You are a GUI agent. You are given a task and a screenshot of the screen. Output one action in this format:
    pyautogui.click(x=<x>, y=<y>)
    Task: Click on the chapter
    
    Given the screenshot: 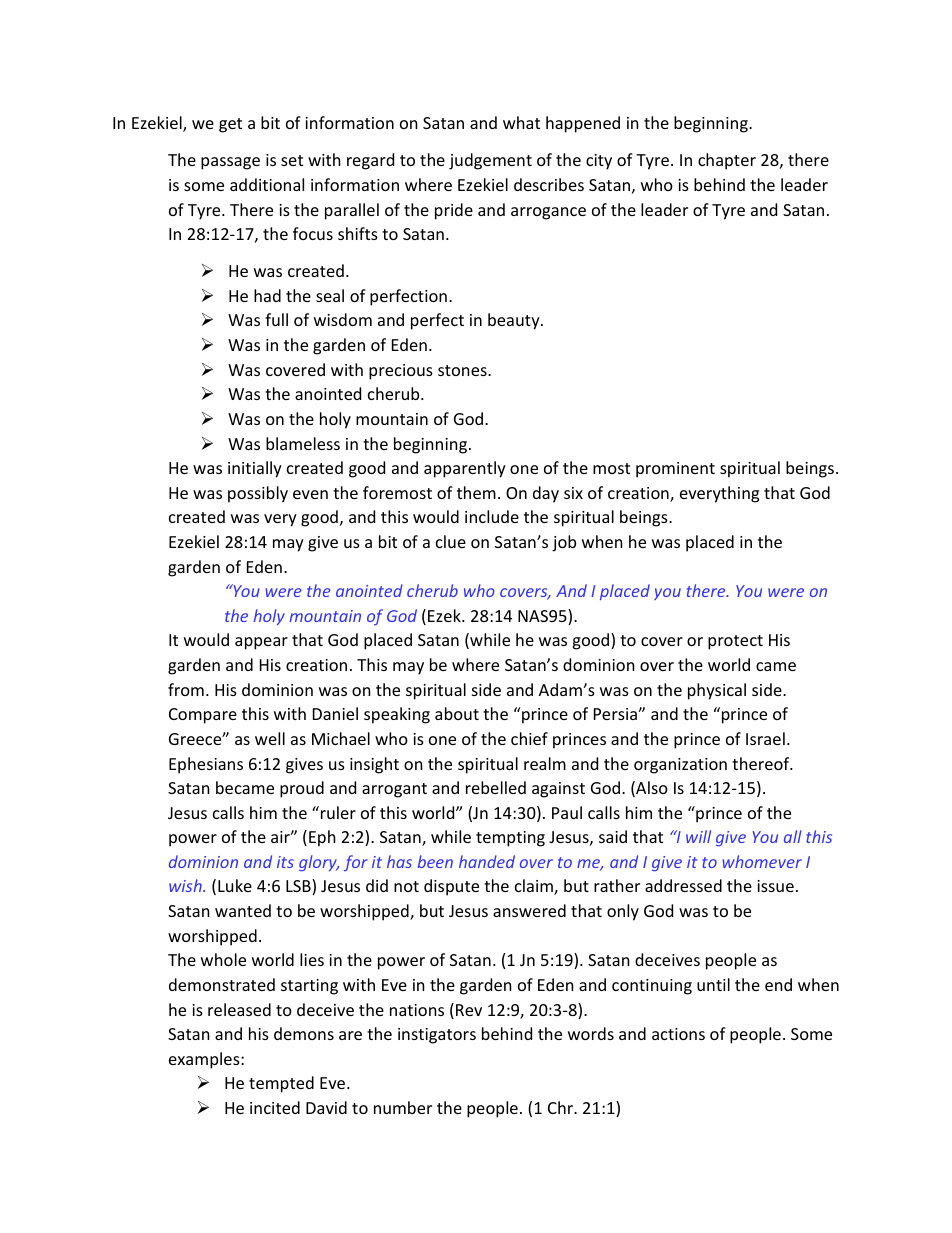 What is the action you would take?
    pyautogui.click(x=727, y=161)
